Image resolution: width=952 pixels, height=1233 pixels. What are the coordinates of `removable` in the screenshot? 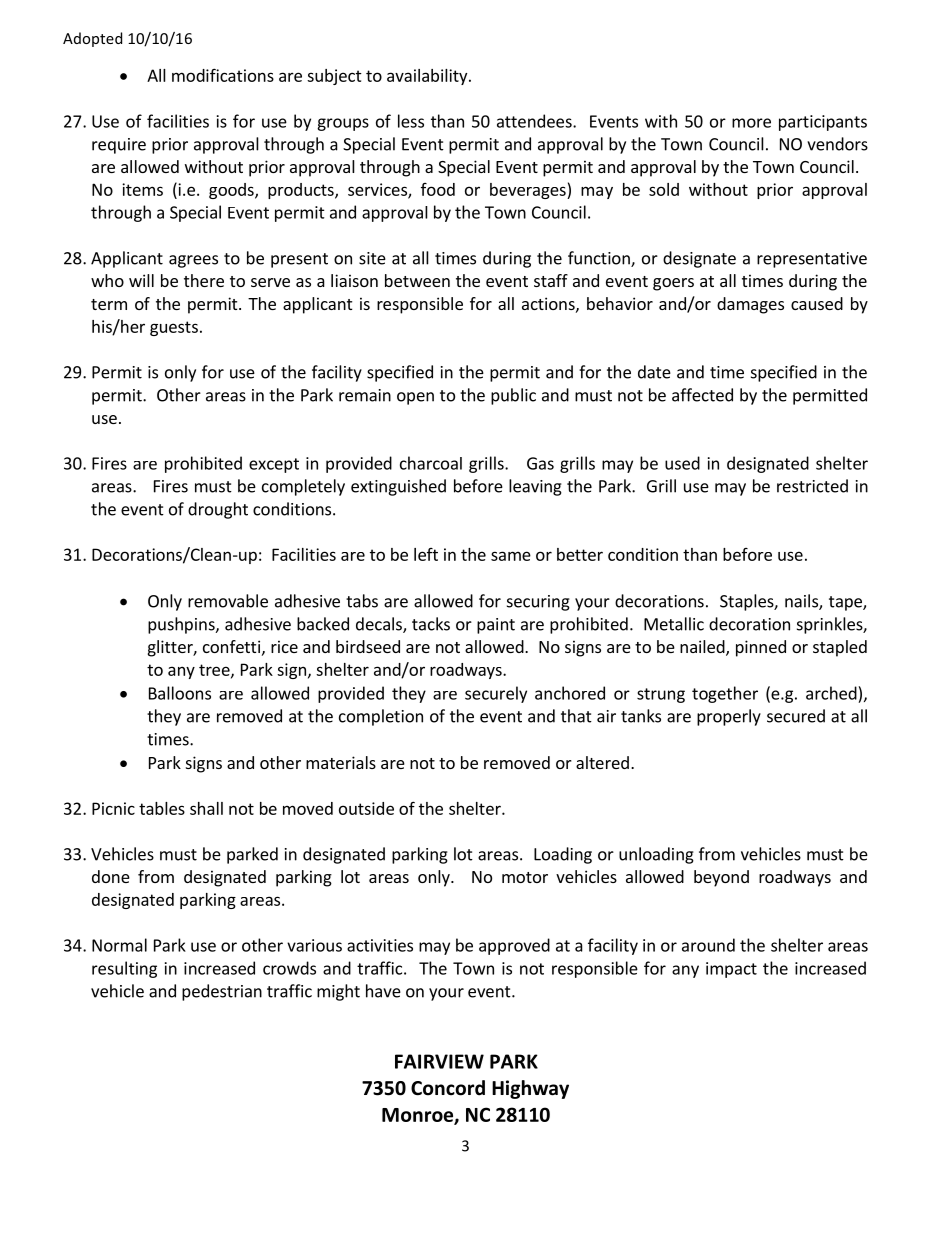 It's located at (228, 601).
